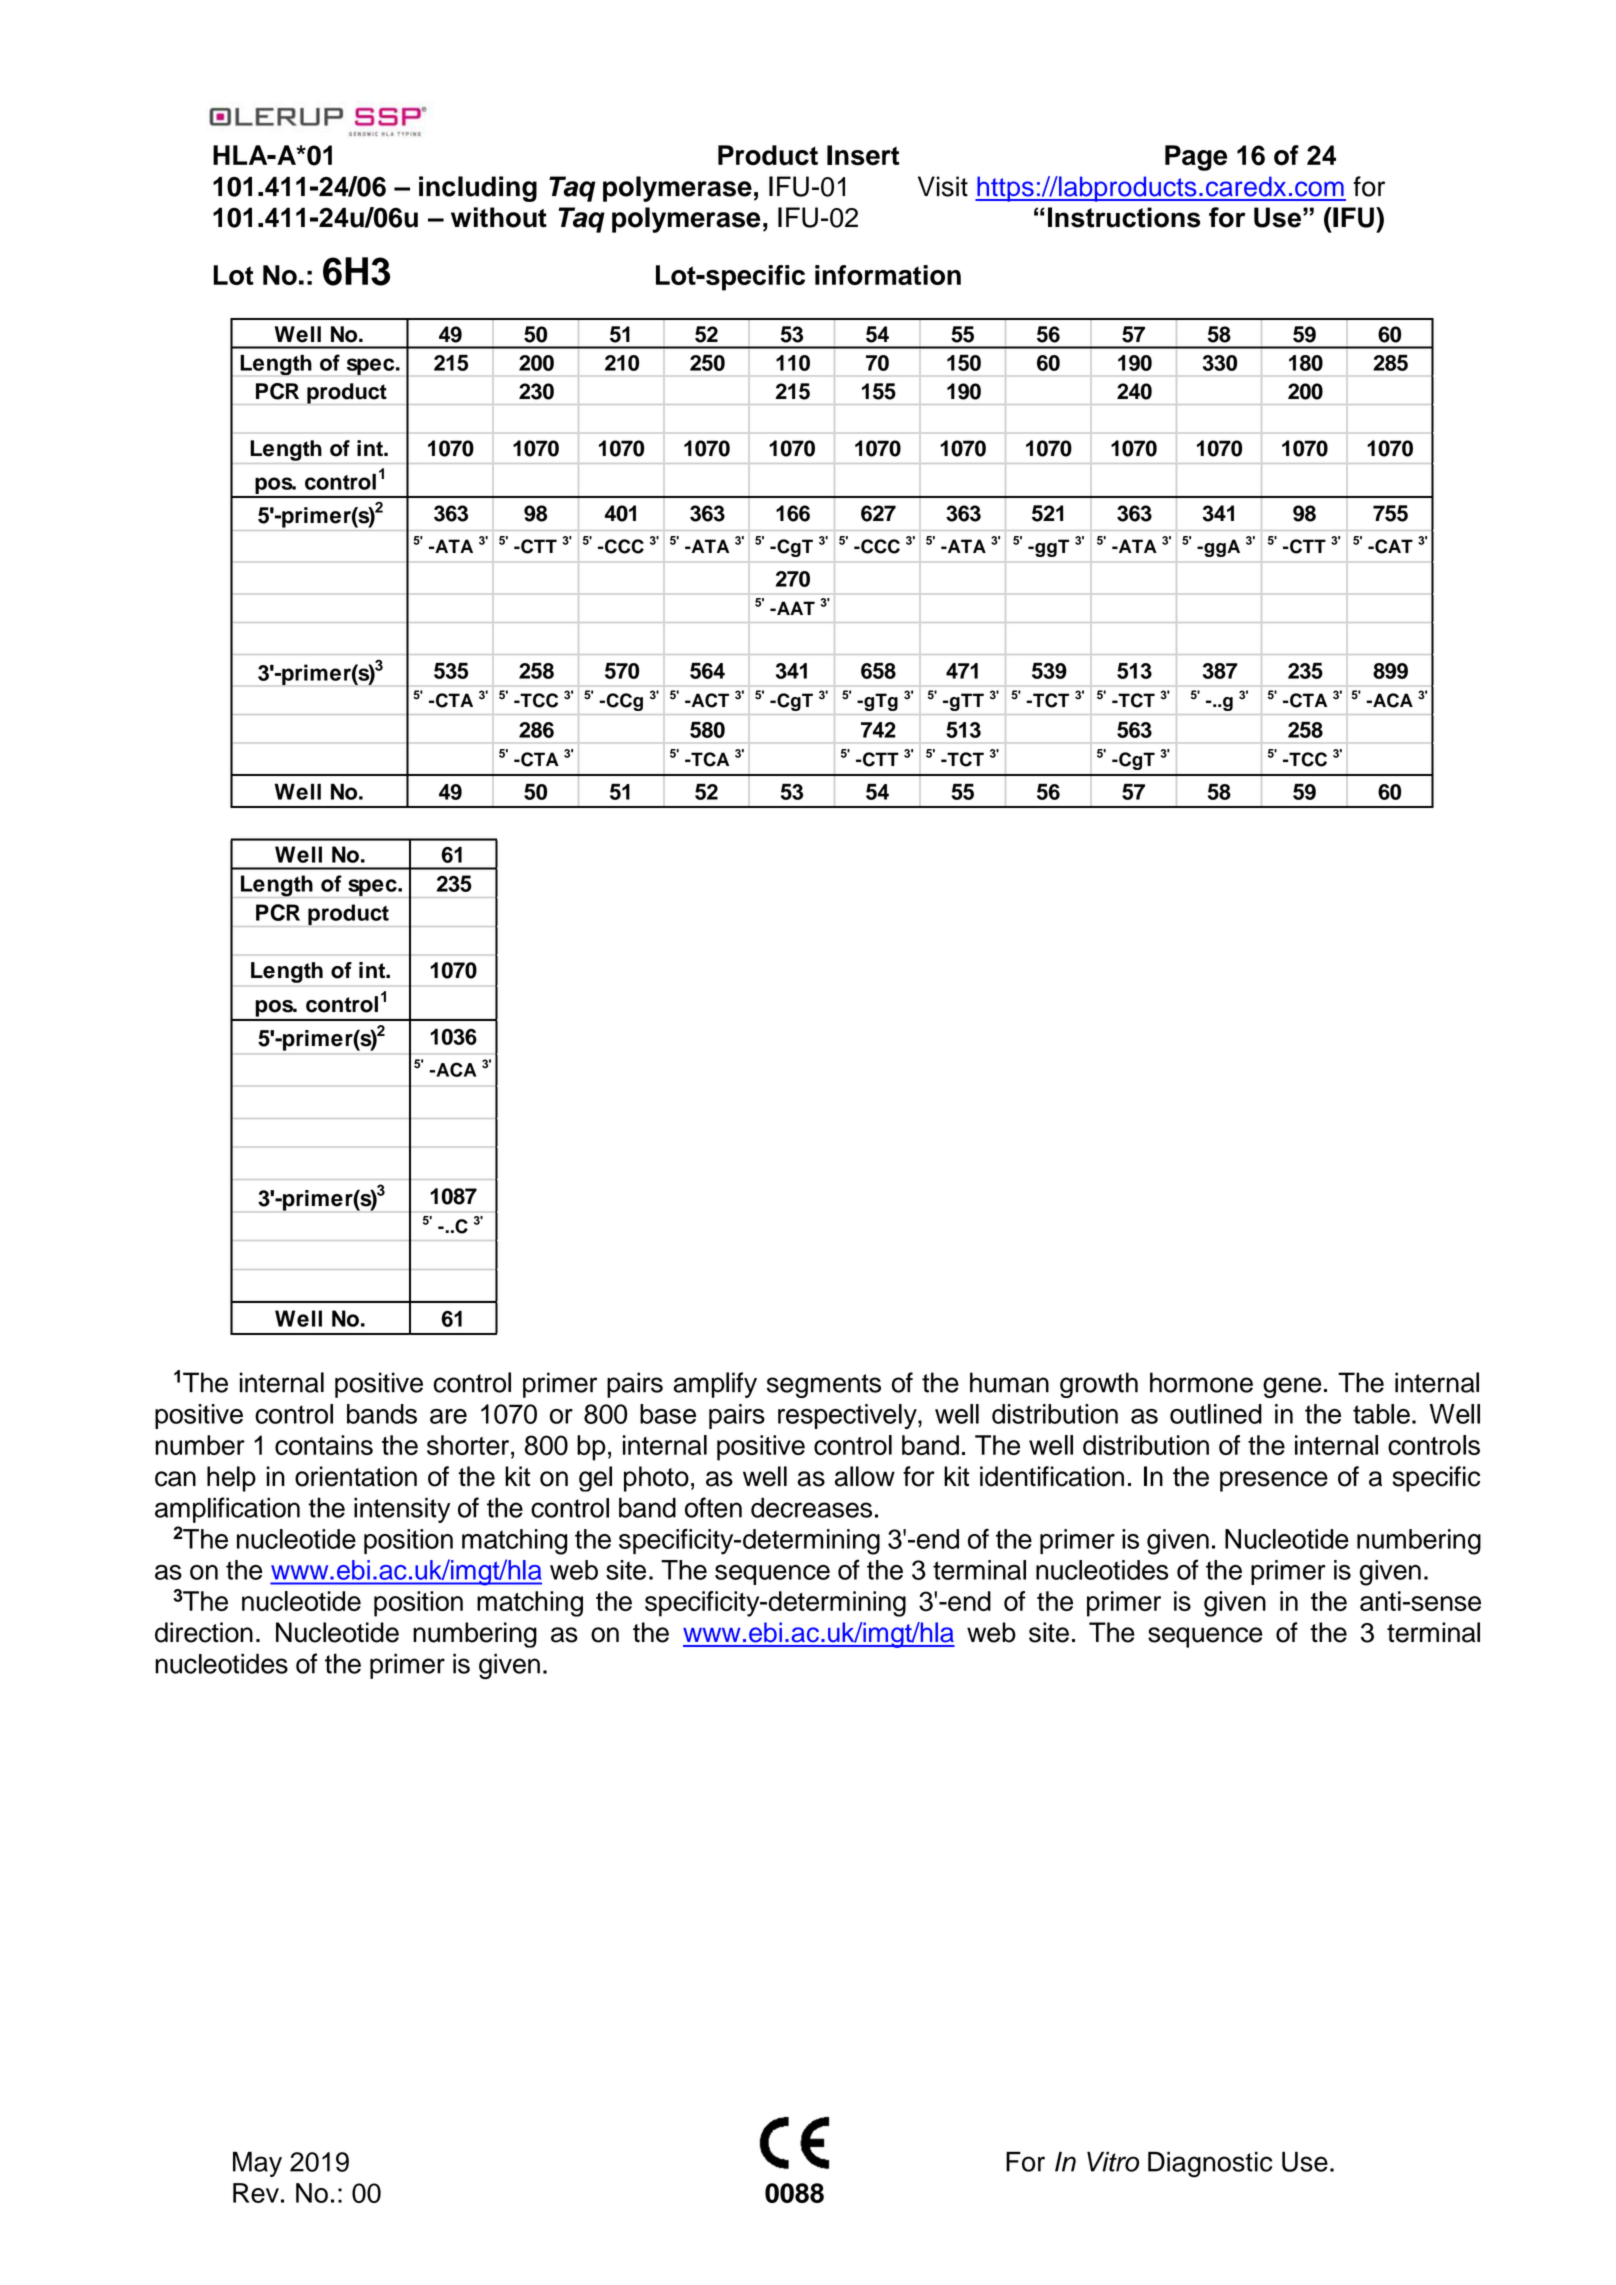  I want to click on Insert, so click(863, 155).
